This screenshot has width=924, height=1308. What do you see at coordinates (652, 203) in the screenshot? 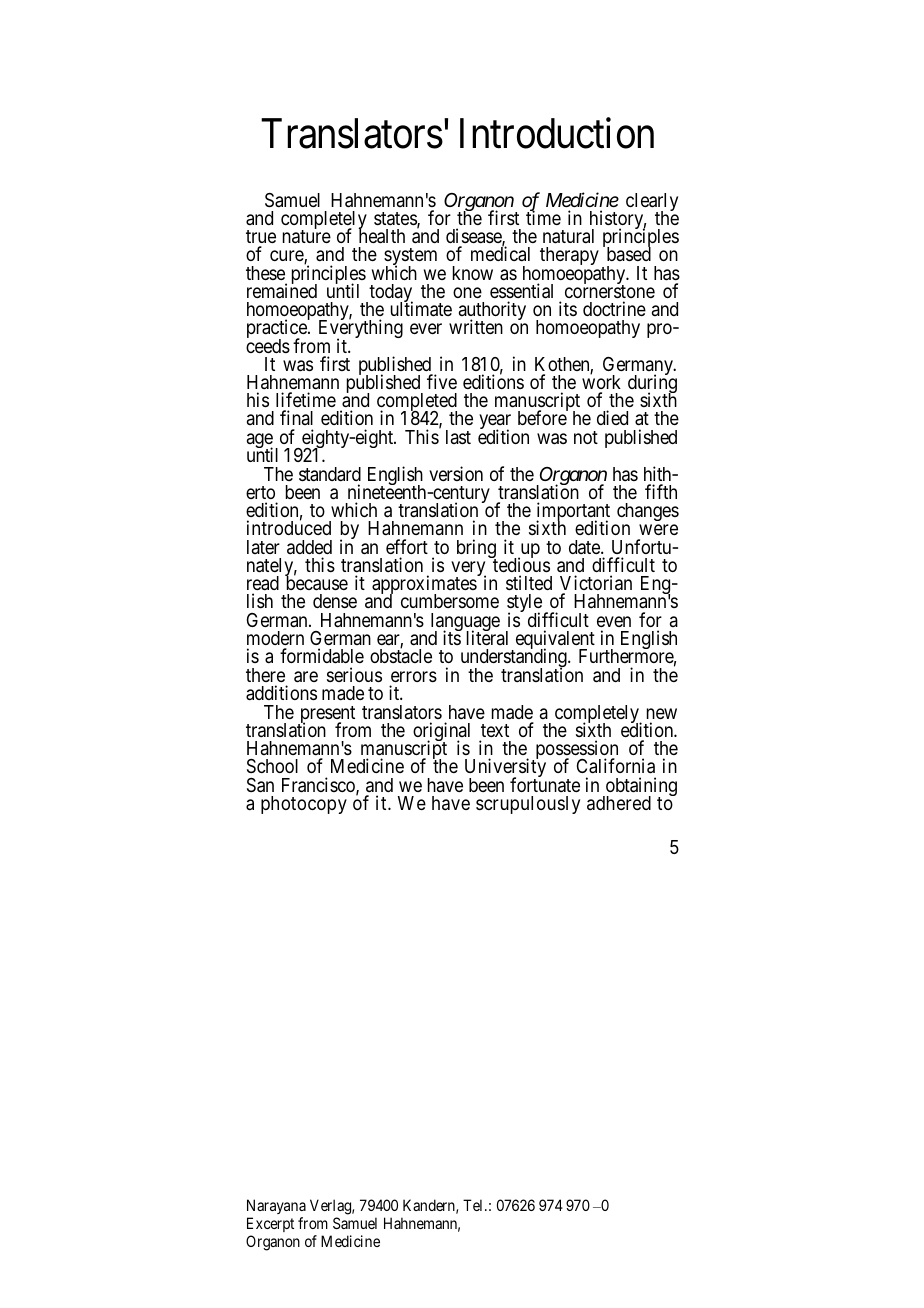
I see `clearly` at bounding box center [652, 203].
